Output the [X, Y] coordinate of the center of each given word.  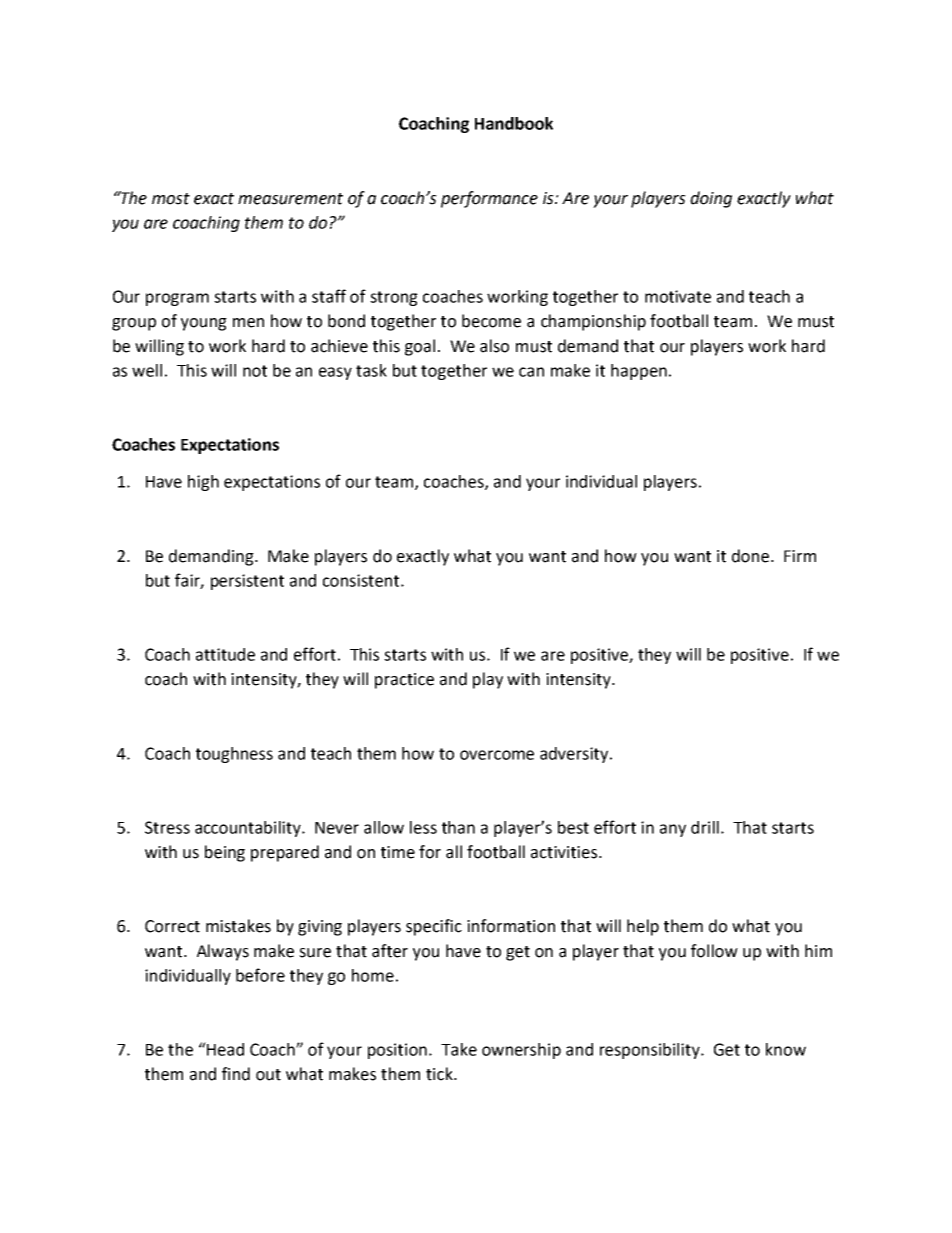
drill [705, 827]
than [458, 827]
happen [639, 372]
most [171, 199]
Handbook [514, 123]
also [494, 346]
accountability [249, 829]
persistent [247, 582]
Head [224, 1049]
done [752, 556]
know [786, 1049]
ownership [521, 1051]
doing [711, 199]
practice [404, 681]
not [255, 371]
